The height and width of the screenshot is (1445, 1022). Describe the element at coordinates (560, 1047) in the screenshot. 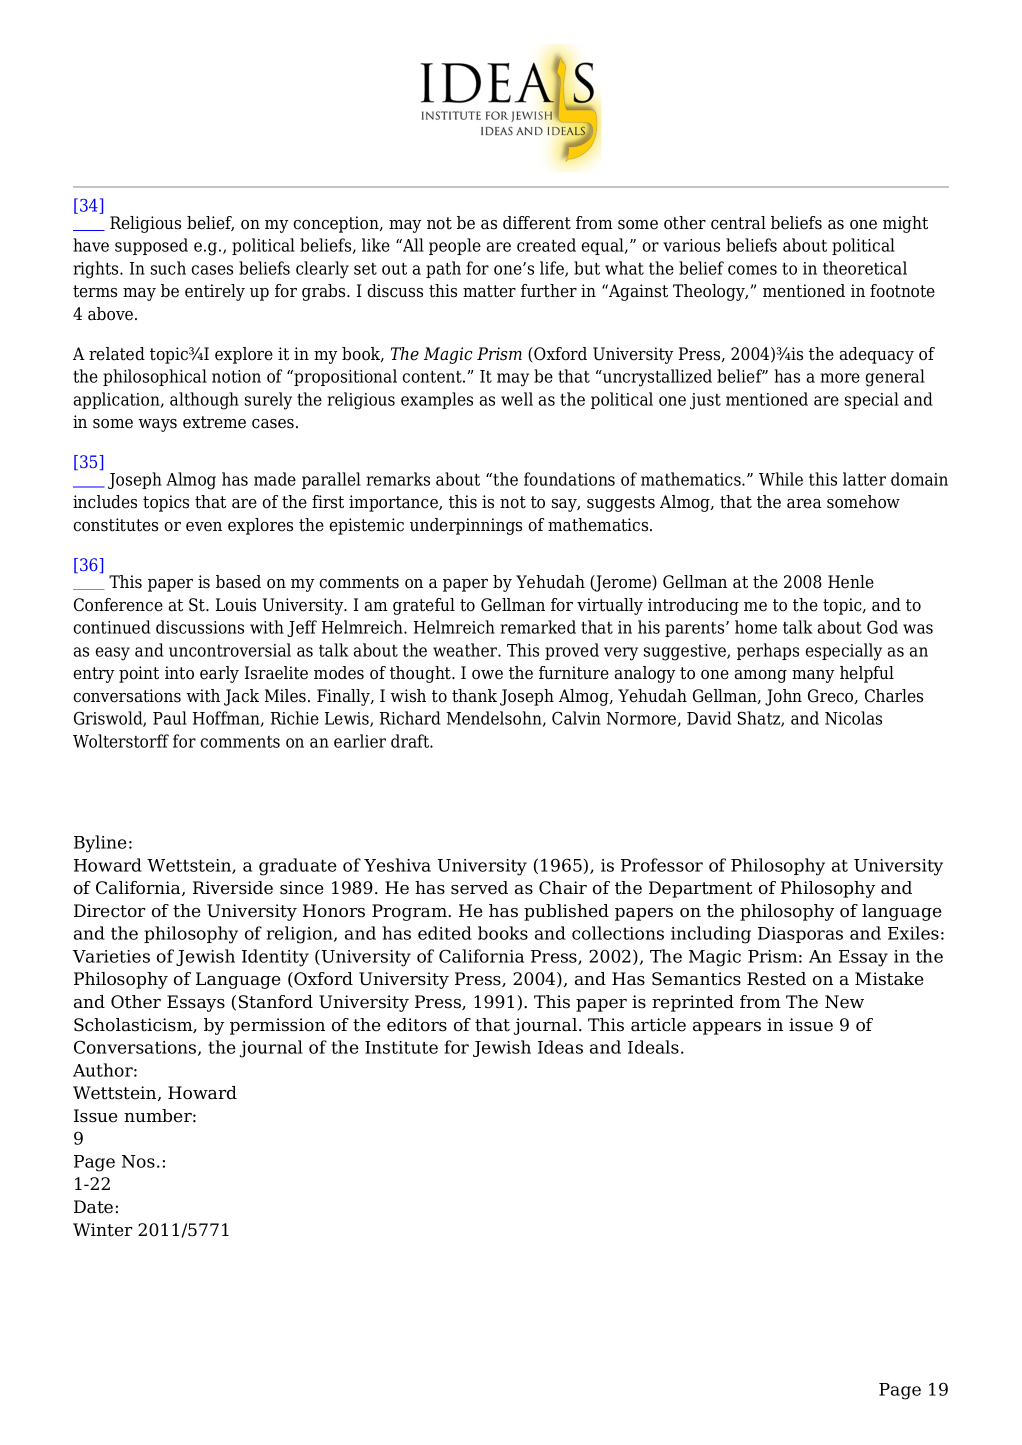

I see `Ideas` at that location.
